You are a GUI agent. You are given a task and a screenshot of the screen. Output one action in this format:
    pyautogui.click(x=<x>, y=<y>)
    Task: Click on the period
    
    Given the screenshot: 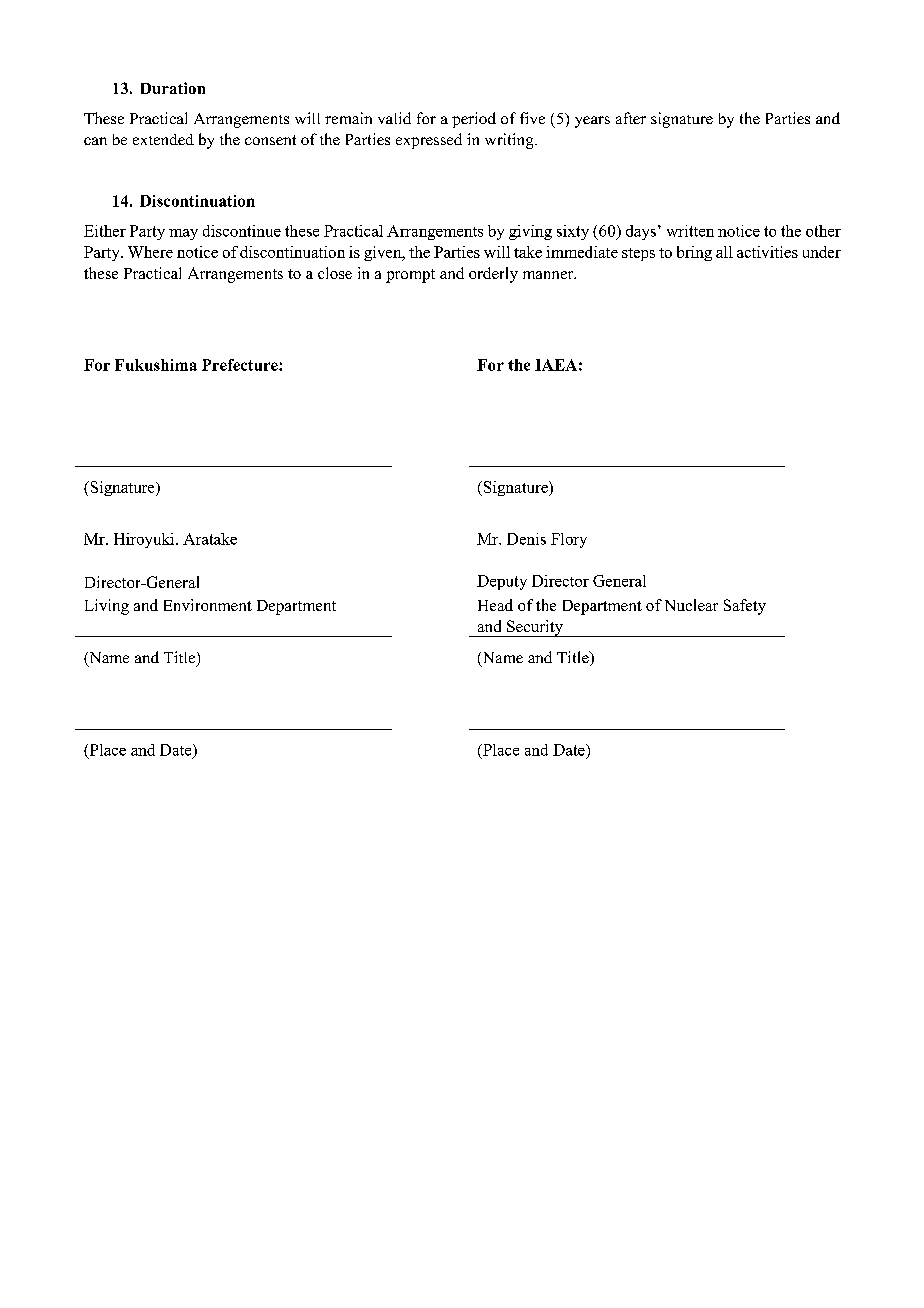 What is the action you would take?
    pyautogui.click(x=474, y=120)
